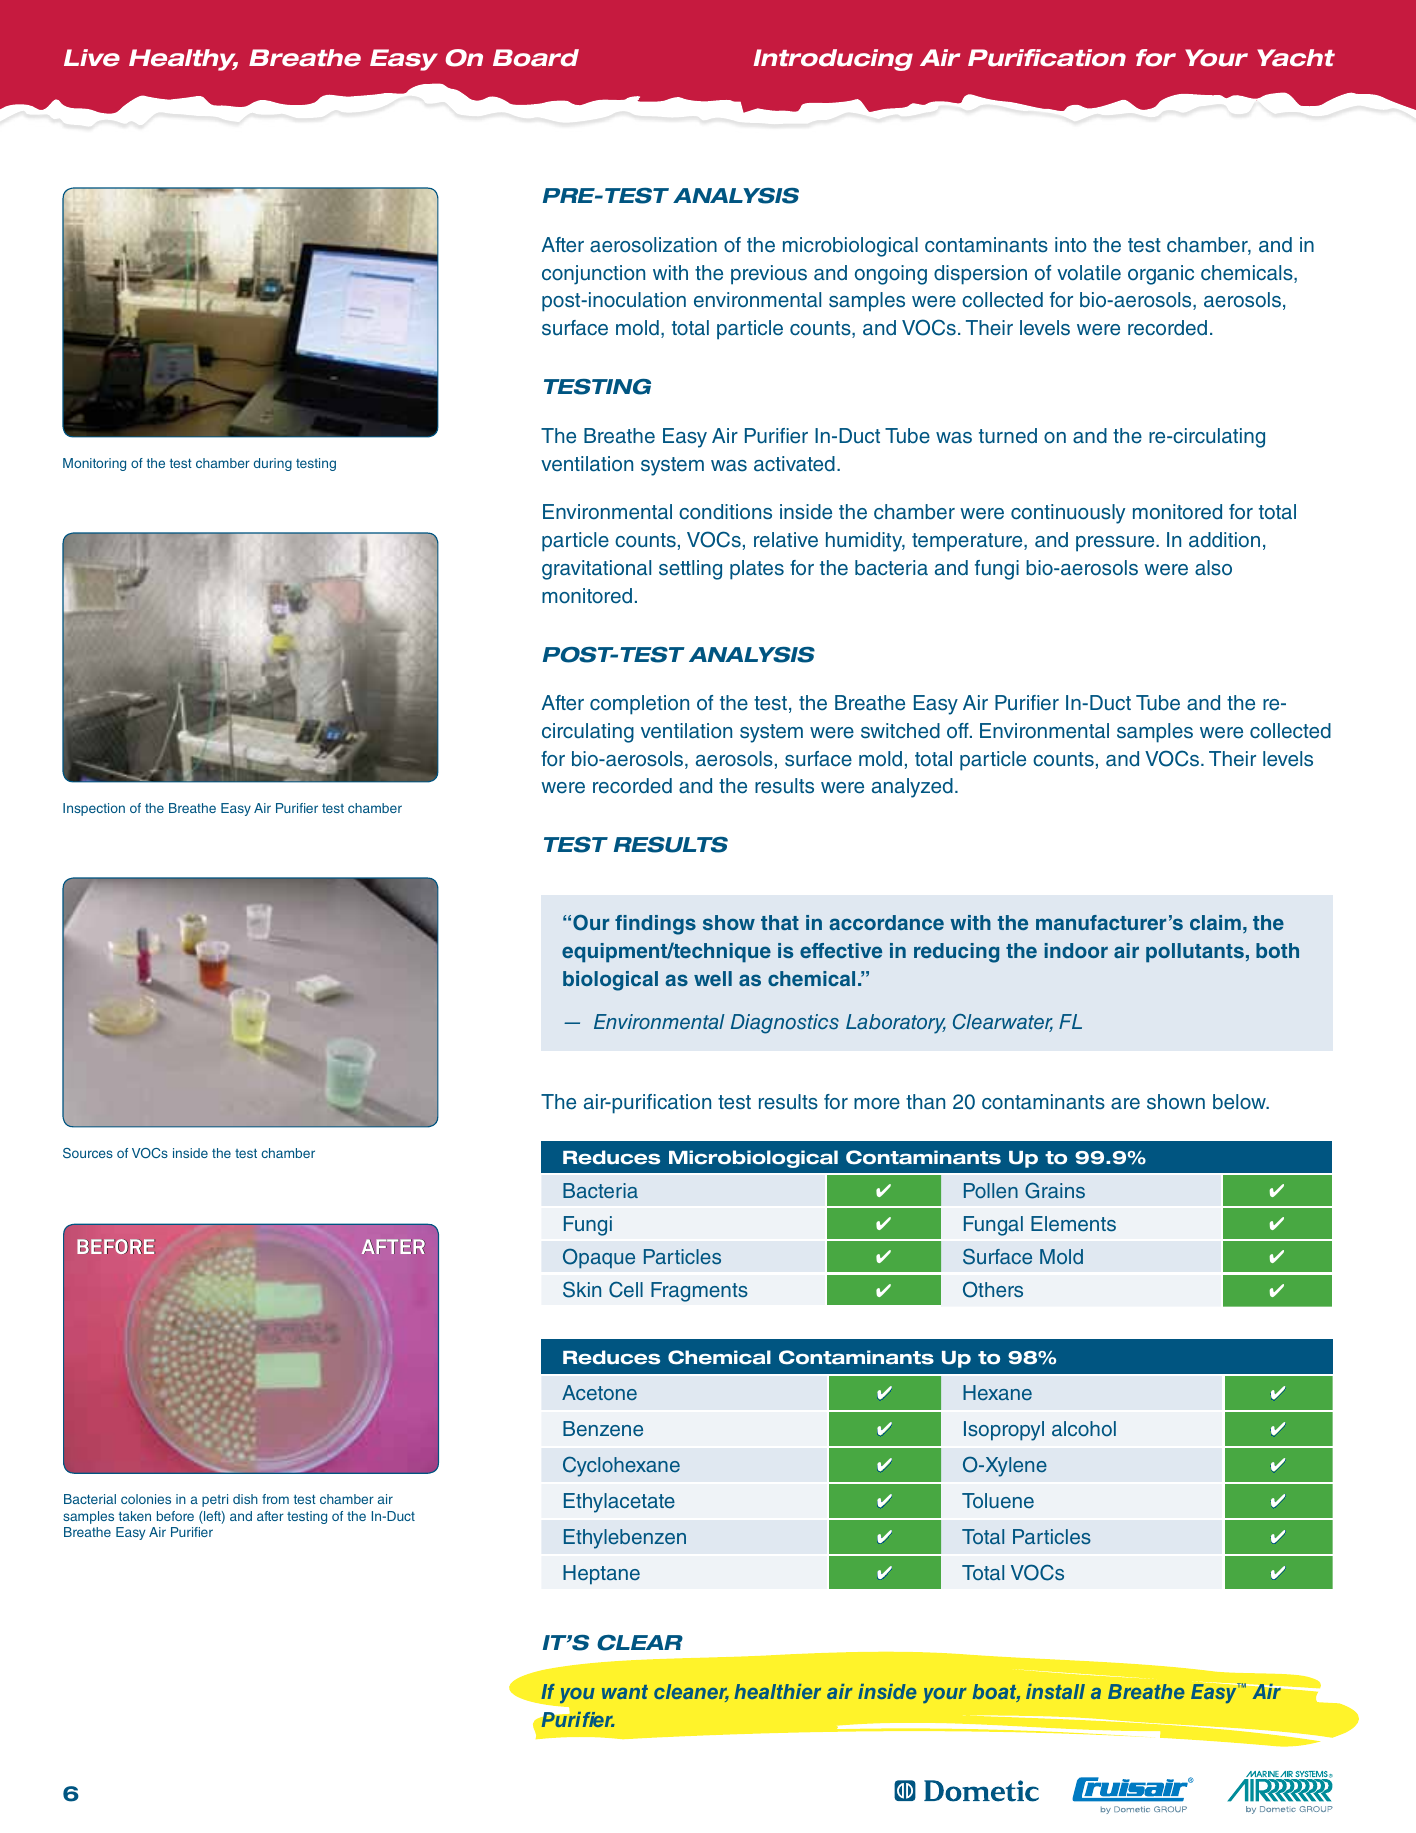  What do you see at coordinates (1215, 922) in the screenshot?
I see `claim` at bounding box center [1215, 922].
